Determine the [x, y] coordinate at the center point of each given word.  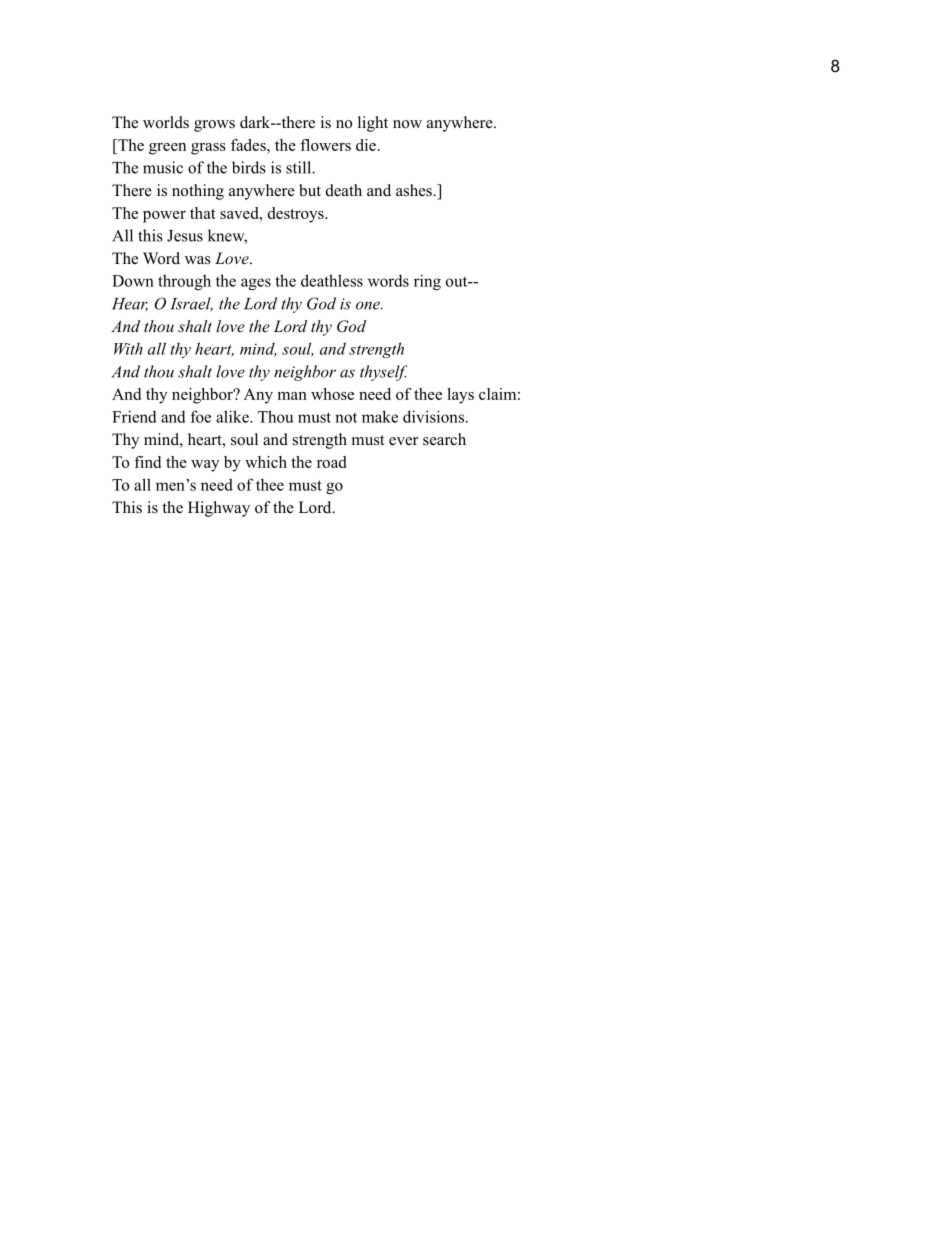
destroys [297, 215]
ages [256, 284]
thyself [384, 373]
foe [201, 416]
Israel [191, 304]
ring [427, 282]
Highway [219, 509]
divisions [433, 416]
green [167, 149]
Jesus [185, 236]
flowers [325, 145]
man [292, 396]
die [366, 145]
